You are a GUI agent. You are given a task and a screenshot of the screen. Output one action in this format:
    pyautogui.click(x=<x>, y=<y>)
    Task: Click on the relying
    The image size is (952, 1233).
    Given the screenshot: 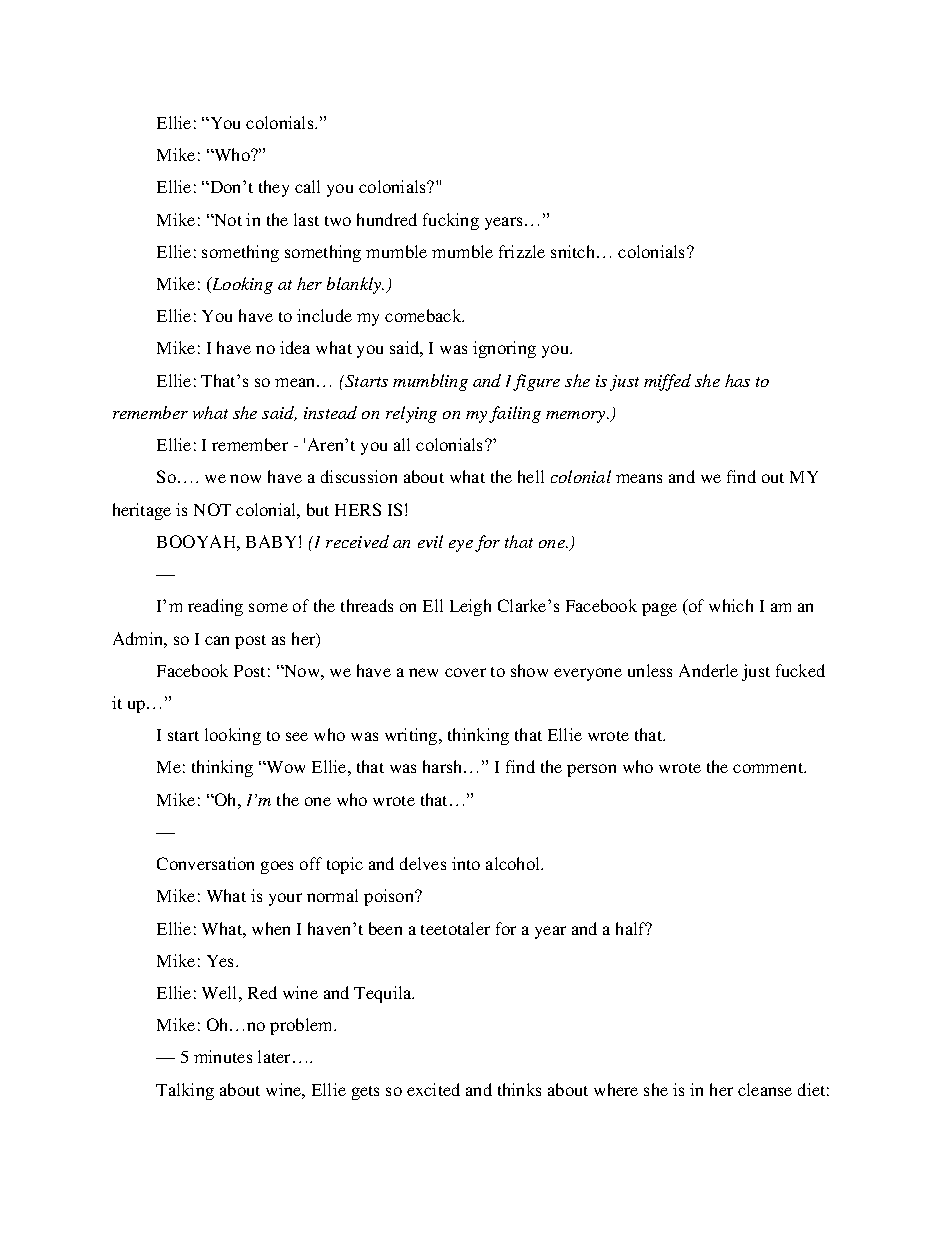 What is the action you would take?
    pyautogui.click(x=411, y=414)
